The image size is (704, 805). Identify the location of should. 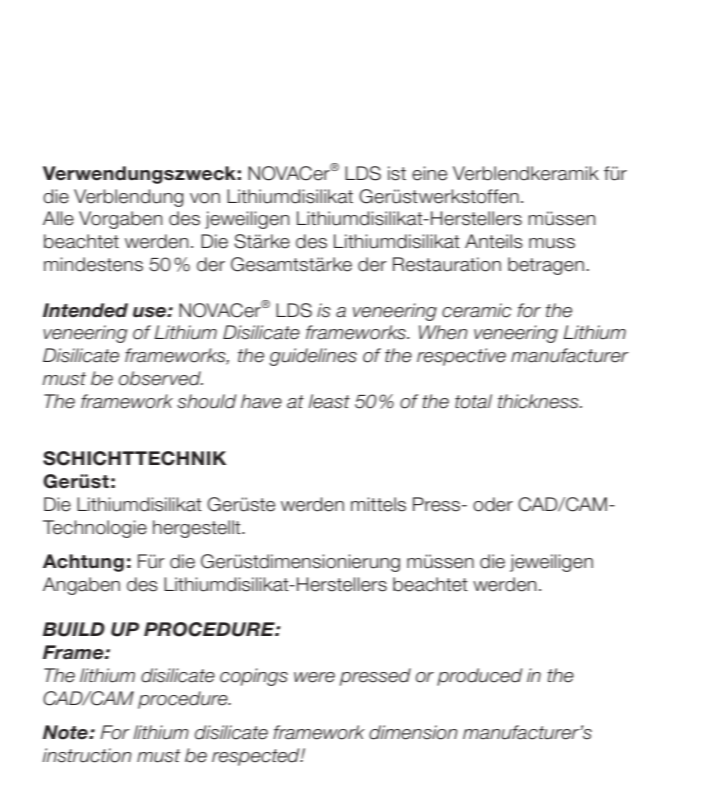
(206, 401).
